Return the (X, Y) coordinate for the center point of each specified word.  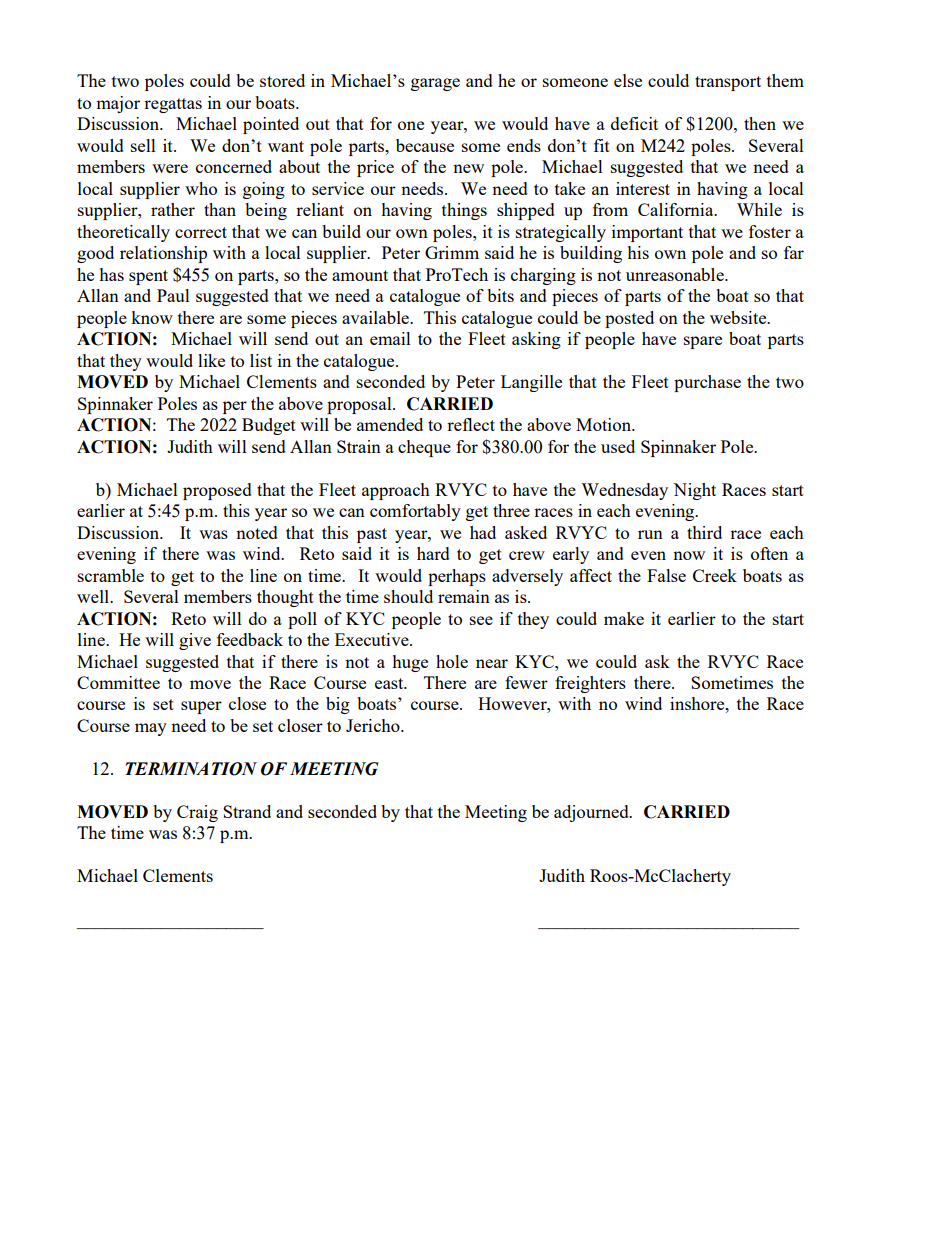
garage (435, 84)
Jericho (374, 725)
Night (694, 491)
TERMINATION (191, 769)
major (118, 104)
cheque (424, 448)
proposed (217, 491)
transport (728, 83)
